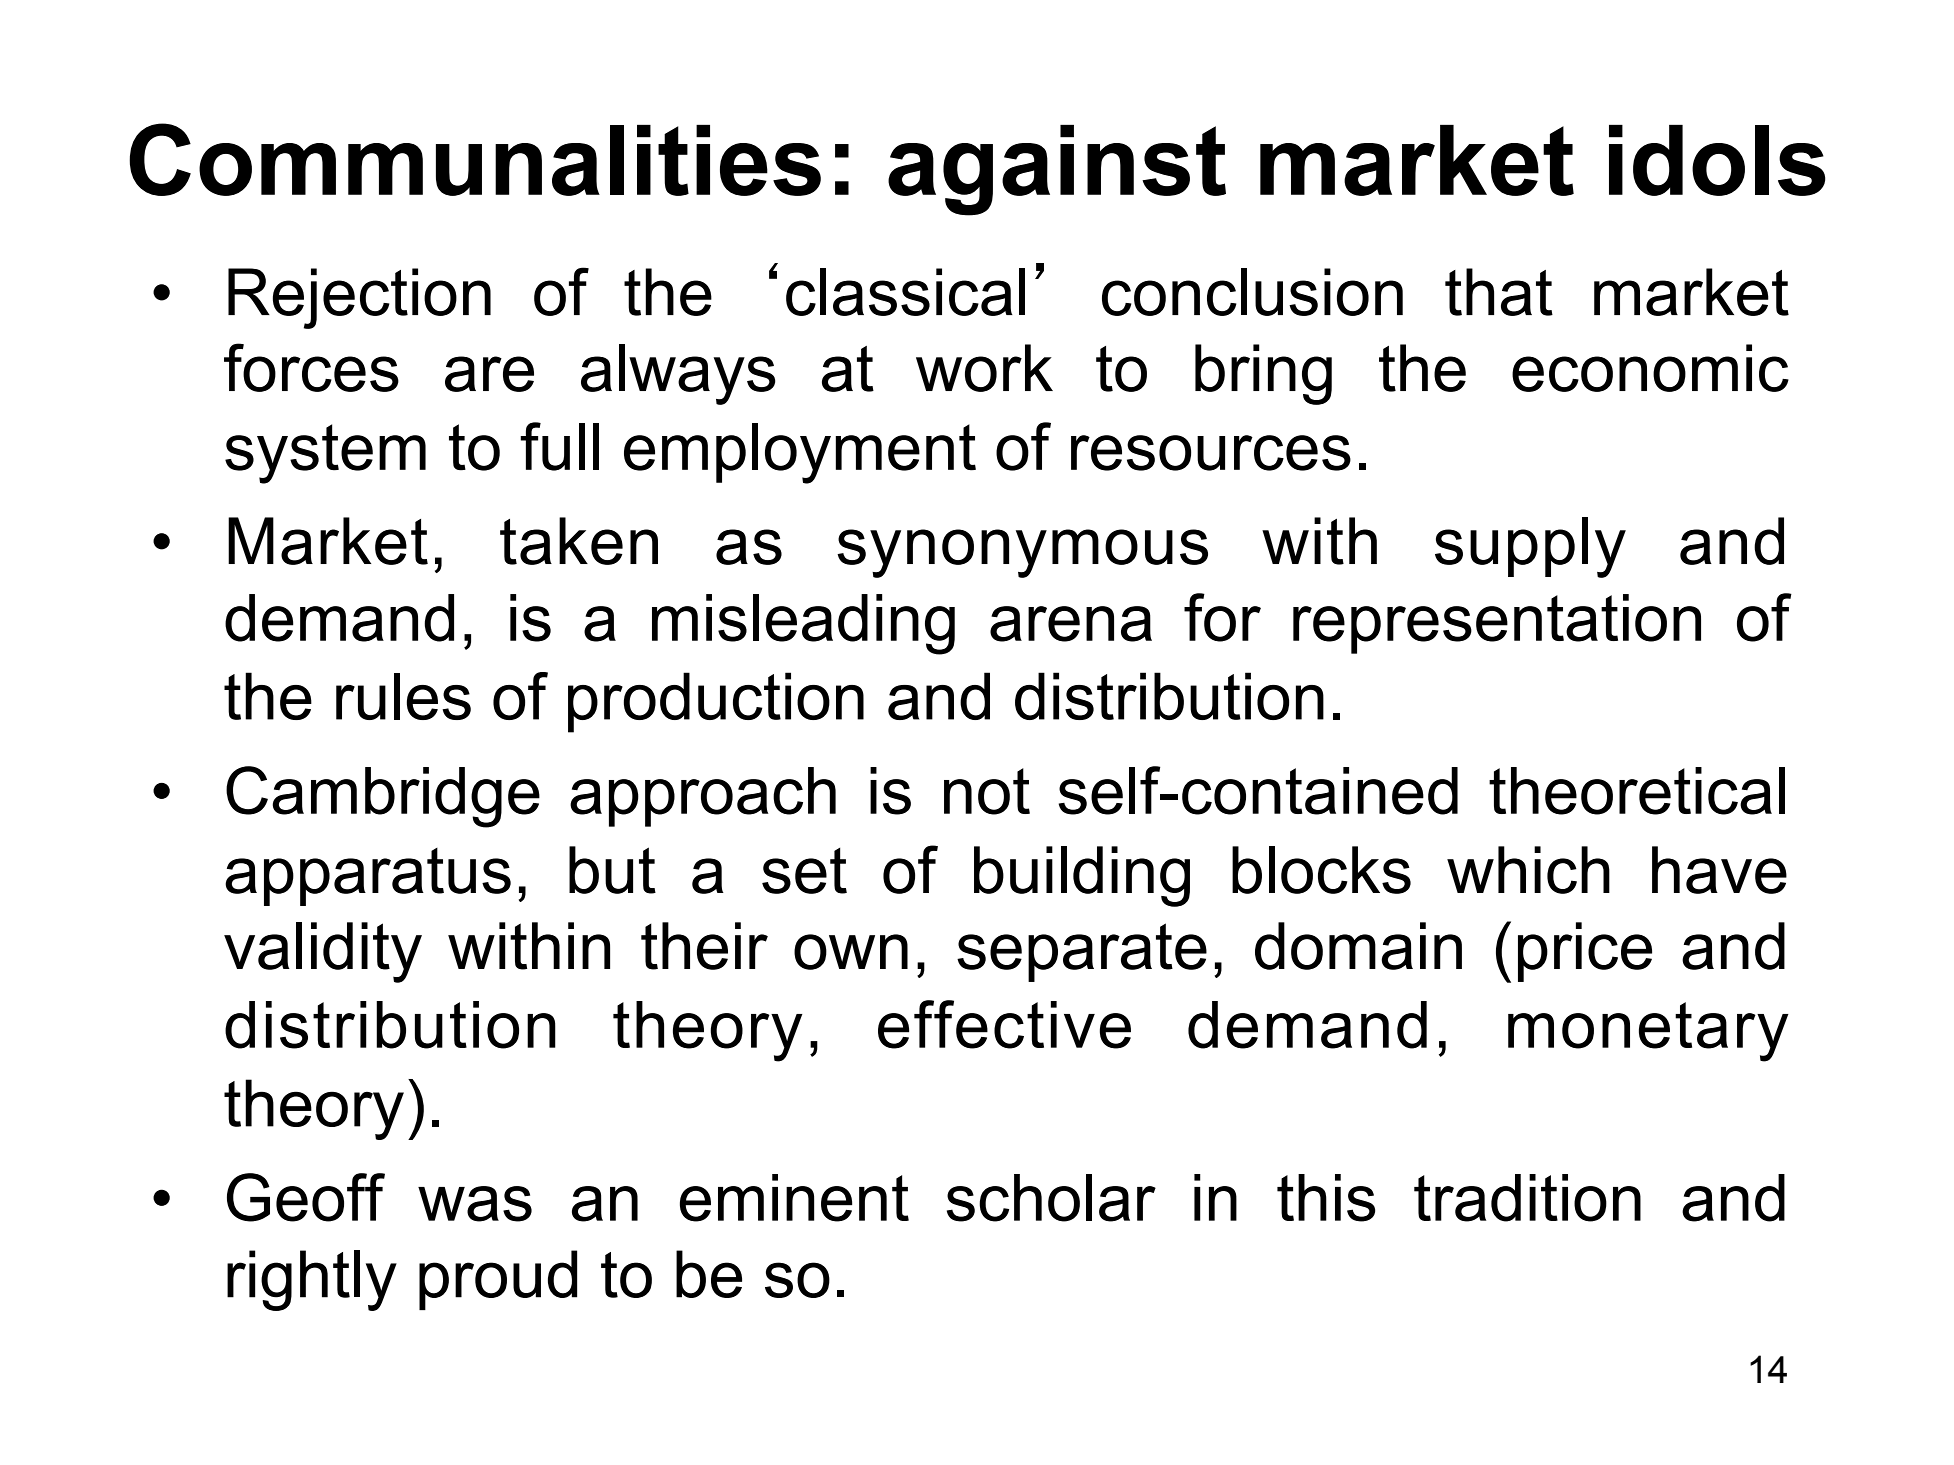 The width and height of the screenshot is (1954, 1465). I want to click on supply, so click(1530, 547).
